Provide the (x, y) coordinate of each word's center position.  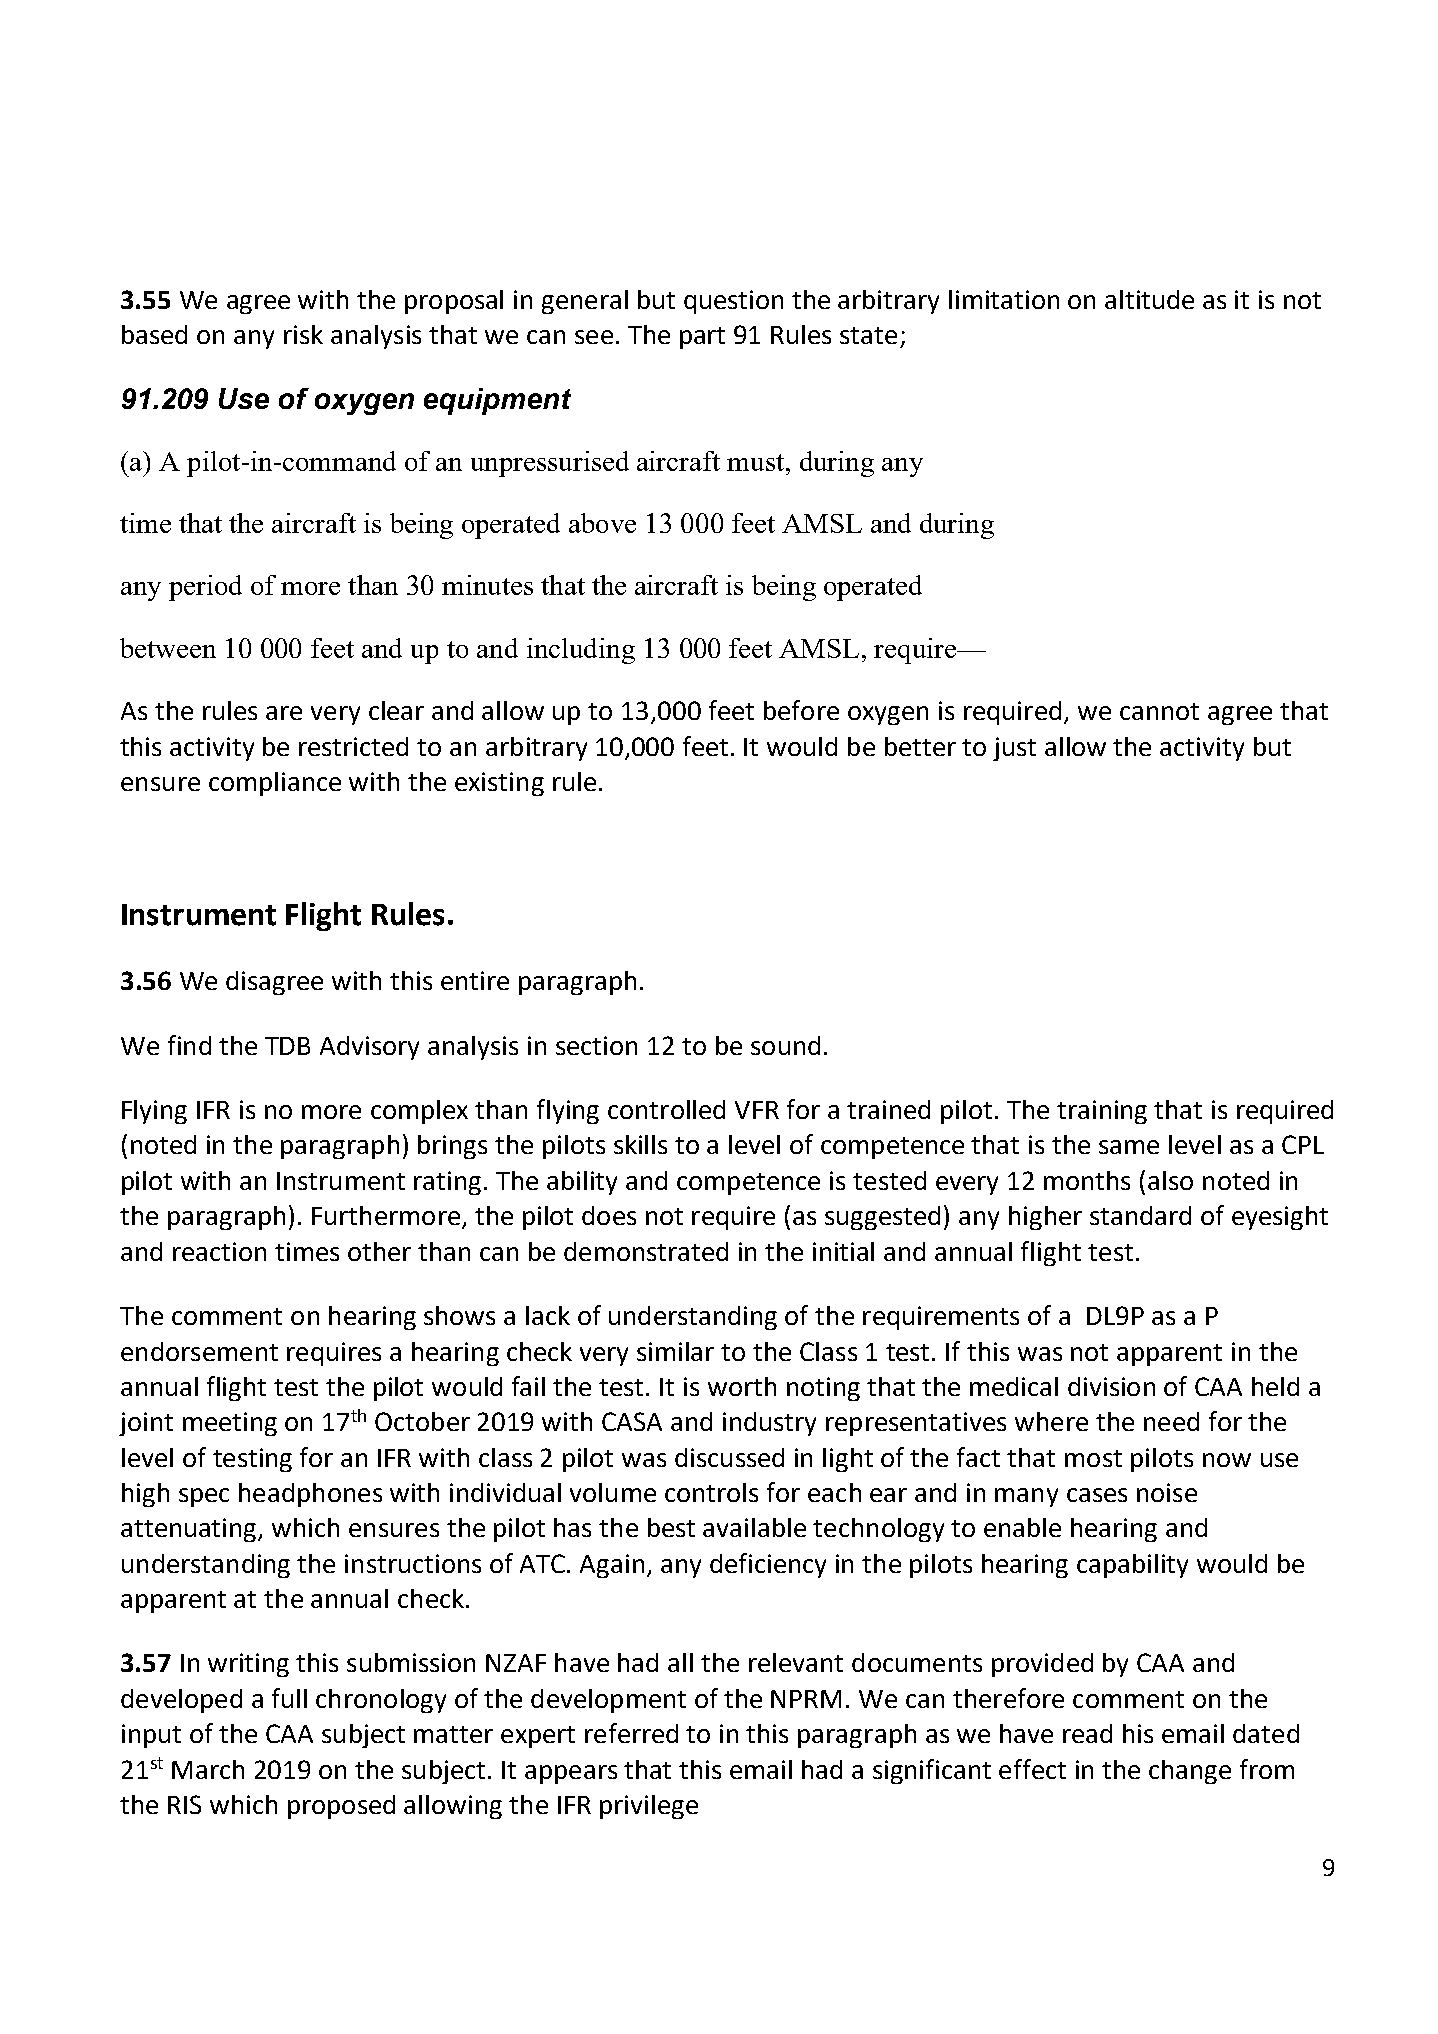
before (801, 710)
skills (640, 1144)
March (208, 1769)
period (205, 588)
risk (303, 334)
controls (711, 1492)
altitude (1149, 299)
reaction (219, 1251)
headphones (310, 1495)
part (702, 338)
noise (1167, 1492)
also (1170, 1180)
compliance (275, 784)
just (1014, 749)
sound (785, 1045)
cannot (1159, 711)
